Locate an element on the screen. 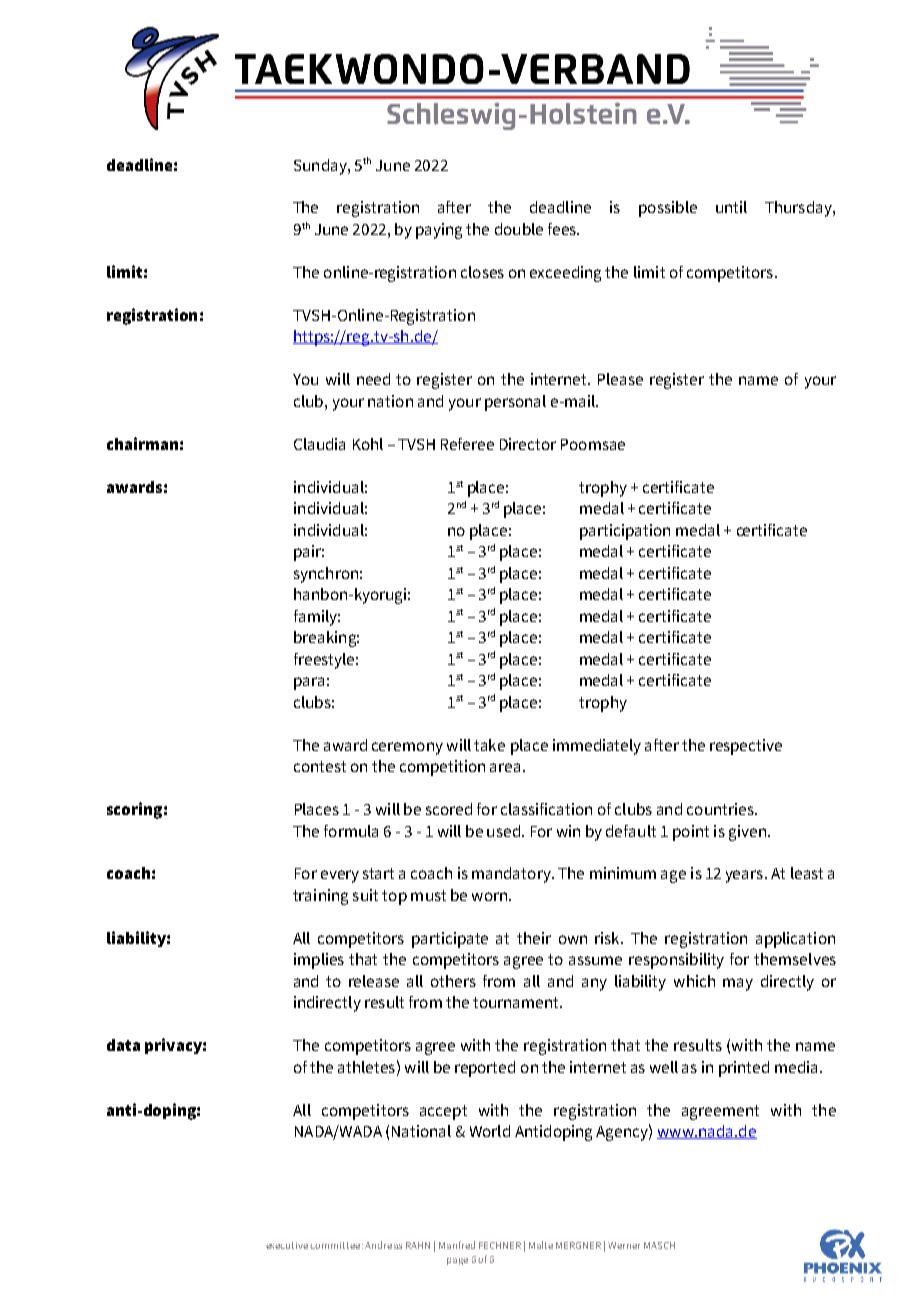 The height and width of the screenshot is (1308, 924). paying is located at coordinates (439, 231).
